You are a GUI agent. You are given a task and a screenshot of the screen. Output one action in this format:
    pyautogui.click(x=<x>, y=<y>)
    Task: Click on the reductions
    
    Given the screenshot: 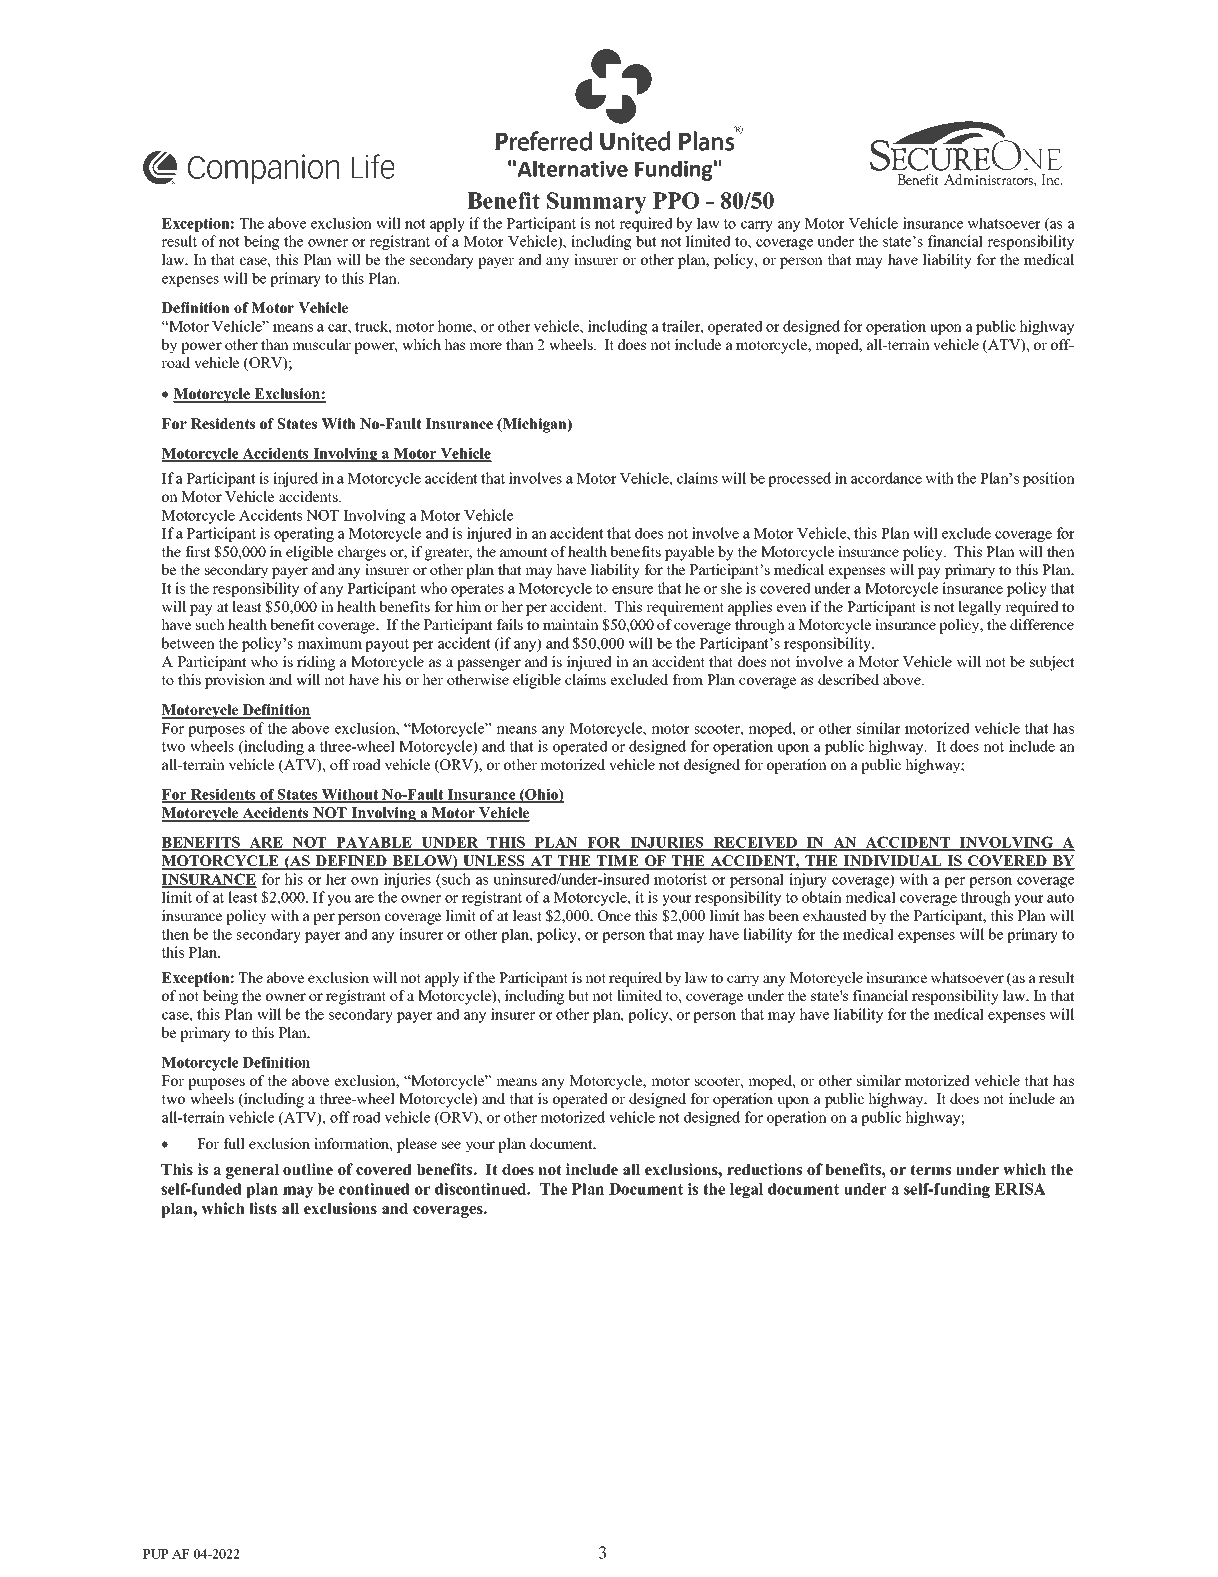 What is the action you would take?
    pyautogui.click(x=764, y=1169)
